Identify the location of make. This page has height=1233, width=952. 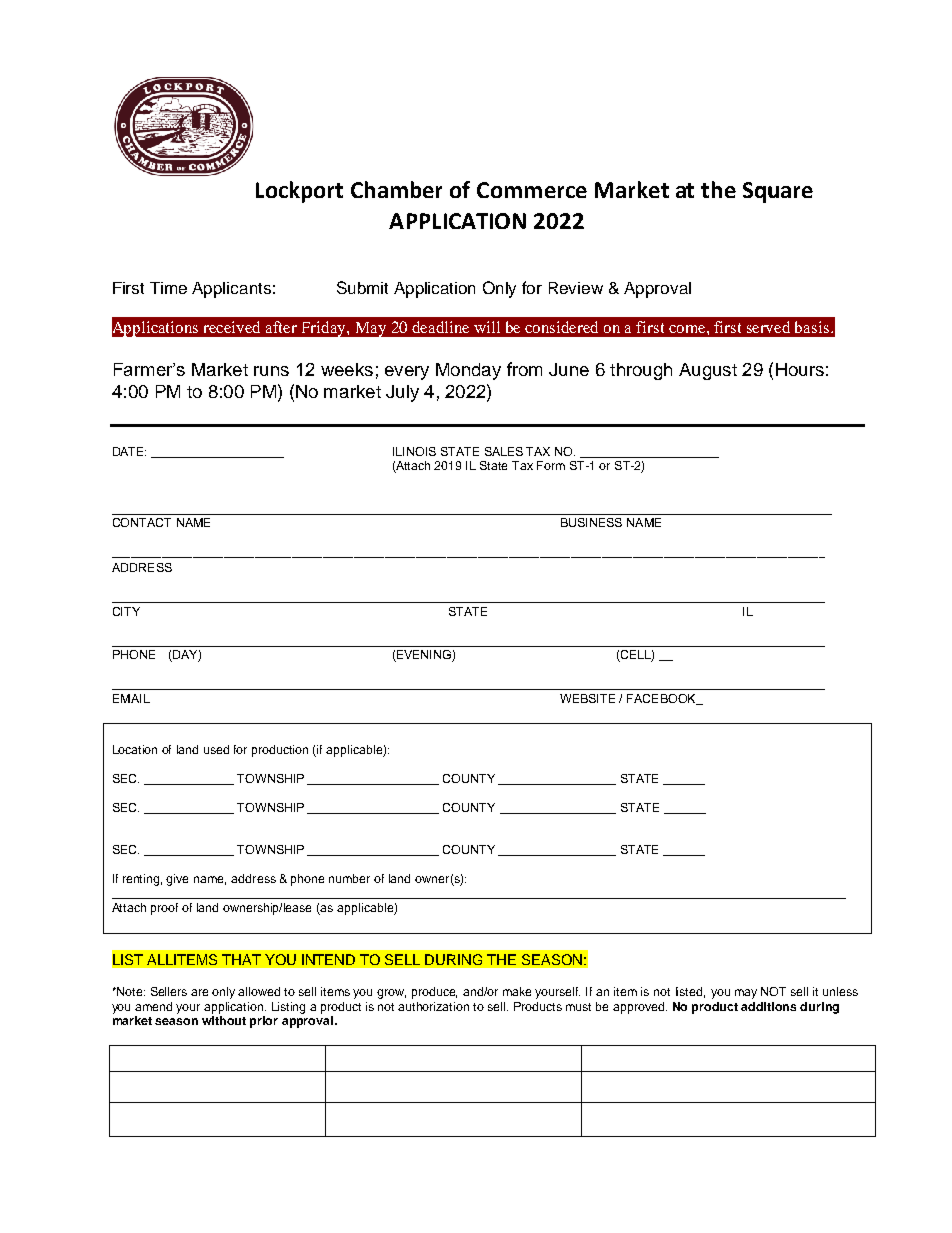
(517, 991).
